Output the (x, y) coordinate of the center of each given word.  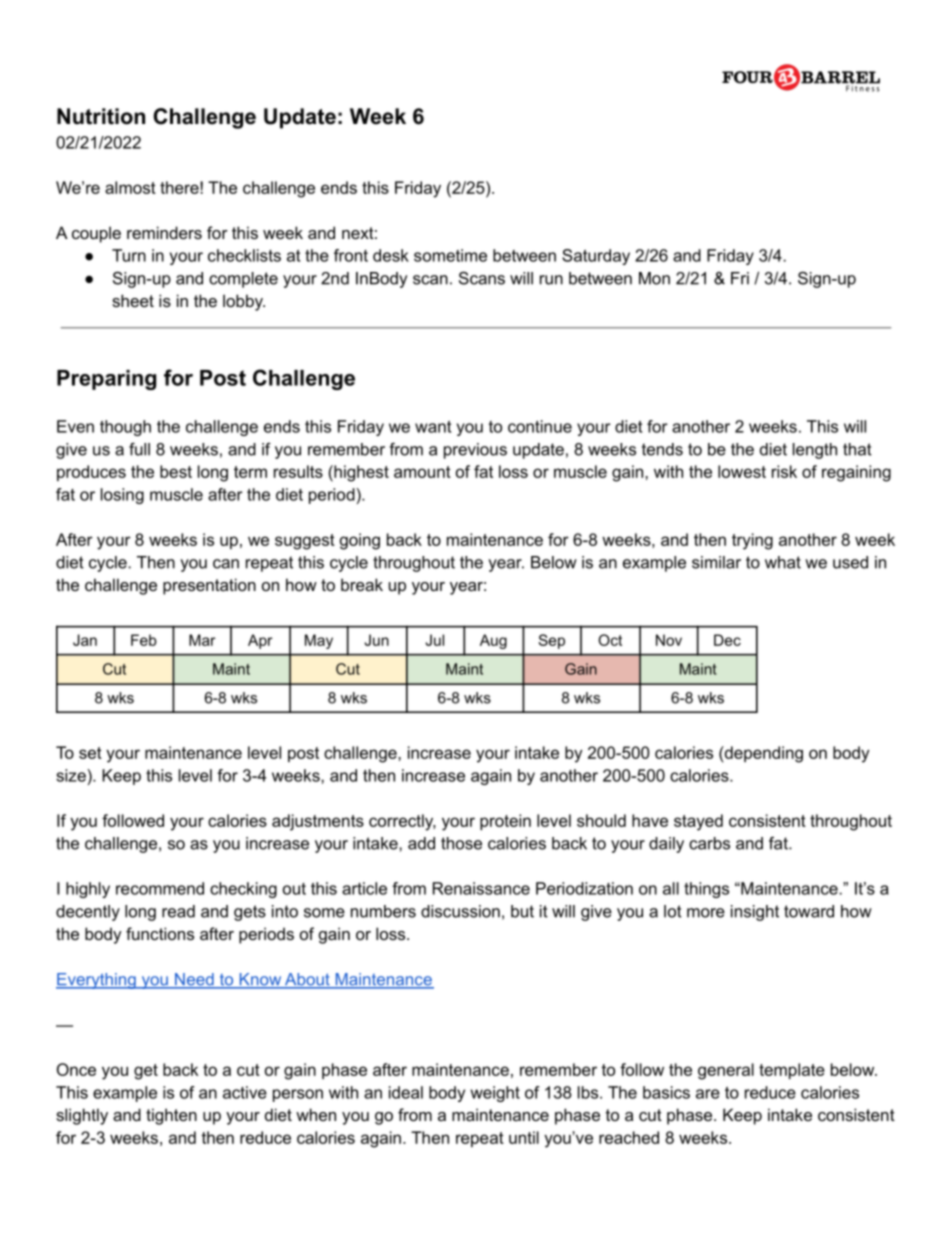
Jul (434, 640)
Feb (144, 640)
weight (495, 1094)
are (708, 1094)
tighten (171, 1116)
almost (130, 187)
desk (391, 255)
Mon (654, 278)
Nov (669, 640)
